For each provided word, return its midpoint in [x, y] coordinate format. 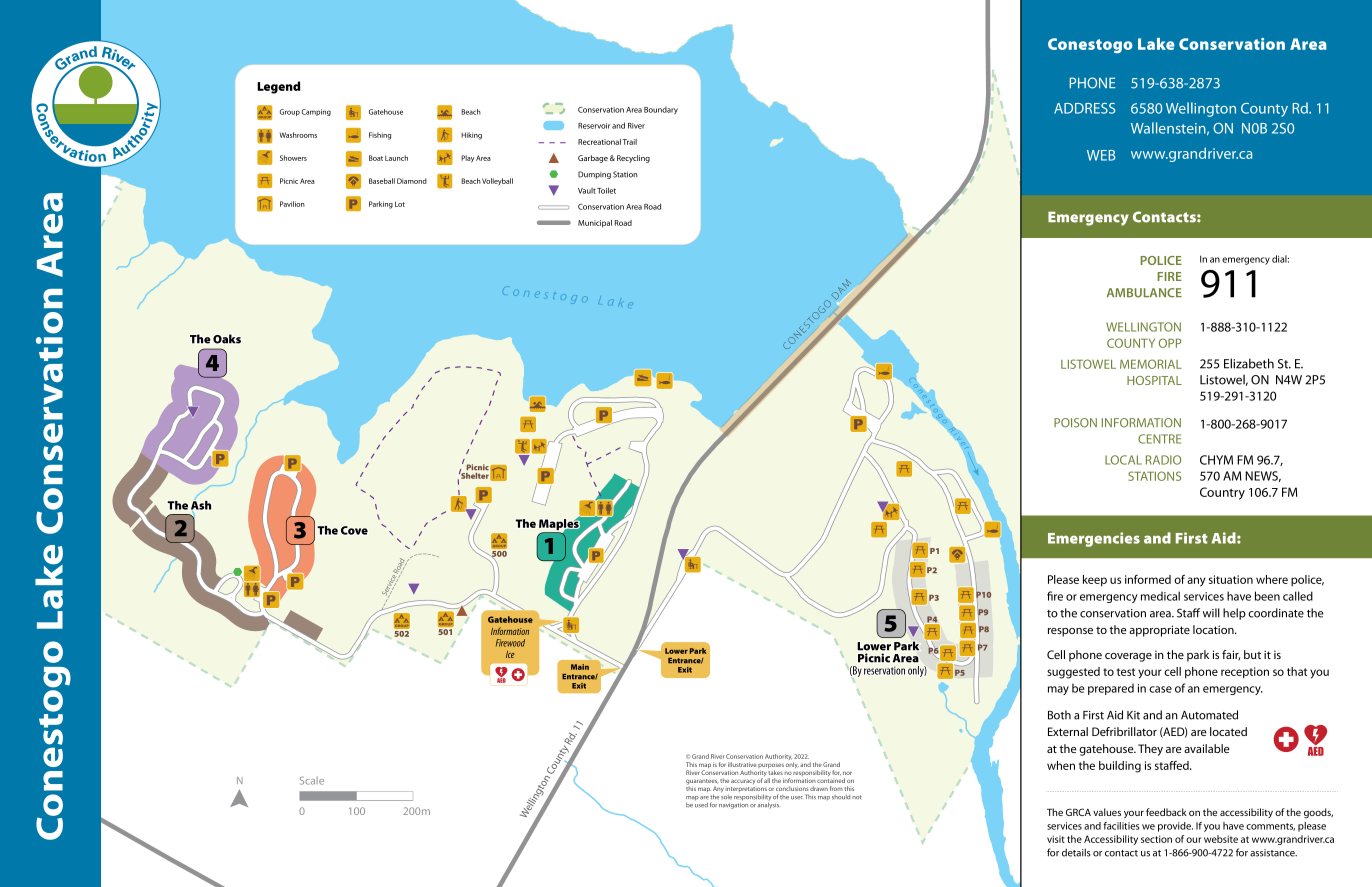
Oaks [227, 339]
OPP [1170, 343]
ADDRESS [1084, 108]
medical [1160, 596]
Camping [316, 112]
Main [580, 667]
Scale [312, 780]
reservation [884, 670]
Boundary [661, 110]
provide [1175, 827]
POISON [1075, 423]
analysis [768, 805]
